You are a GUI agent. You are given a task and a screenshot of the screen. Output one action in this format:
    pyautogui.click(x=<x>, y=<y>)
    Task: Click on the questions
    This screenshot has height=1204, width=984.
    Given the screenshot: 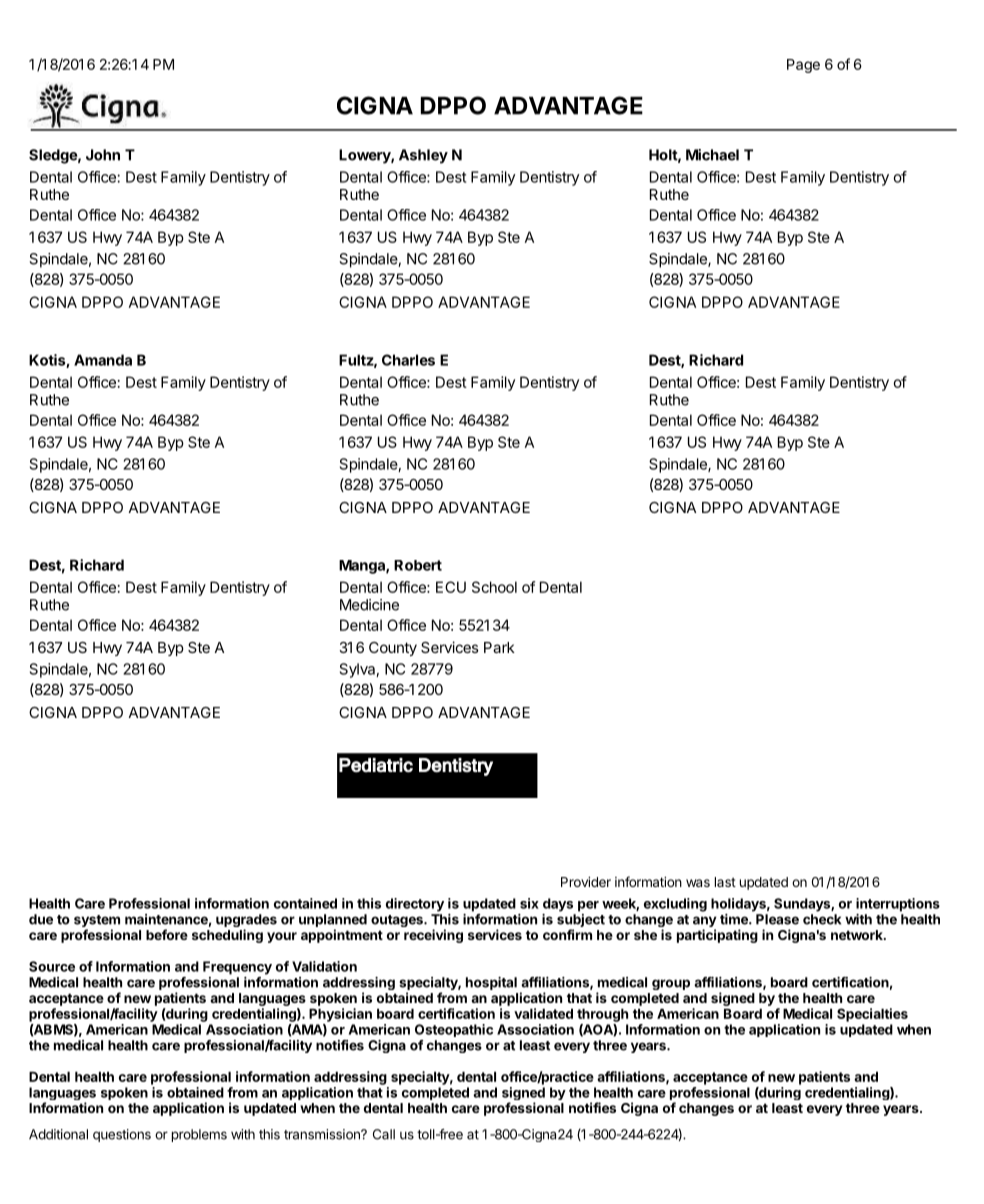 What is the action you would take?
    pyautogui.click(x=122, y=1135)
